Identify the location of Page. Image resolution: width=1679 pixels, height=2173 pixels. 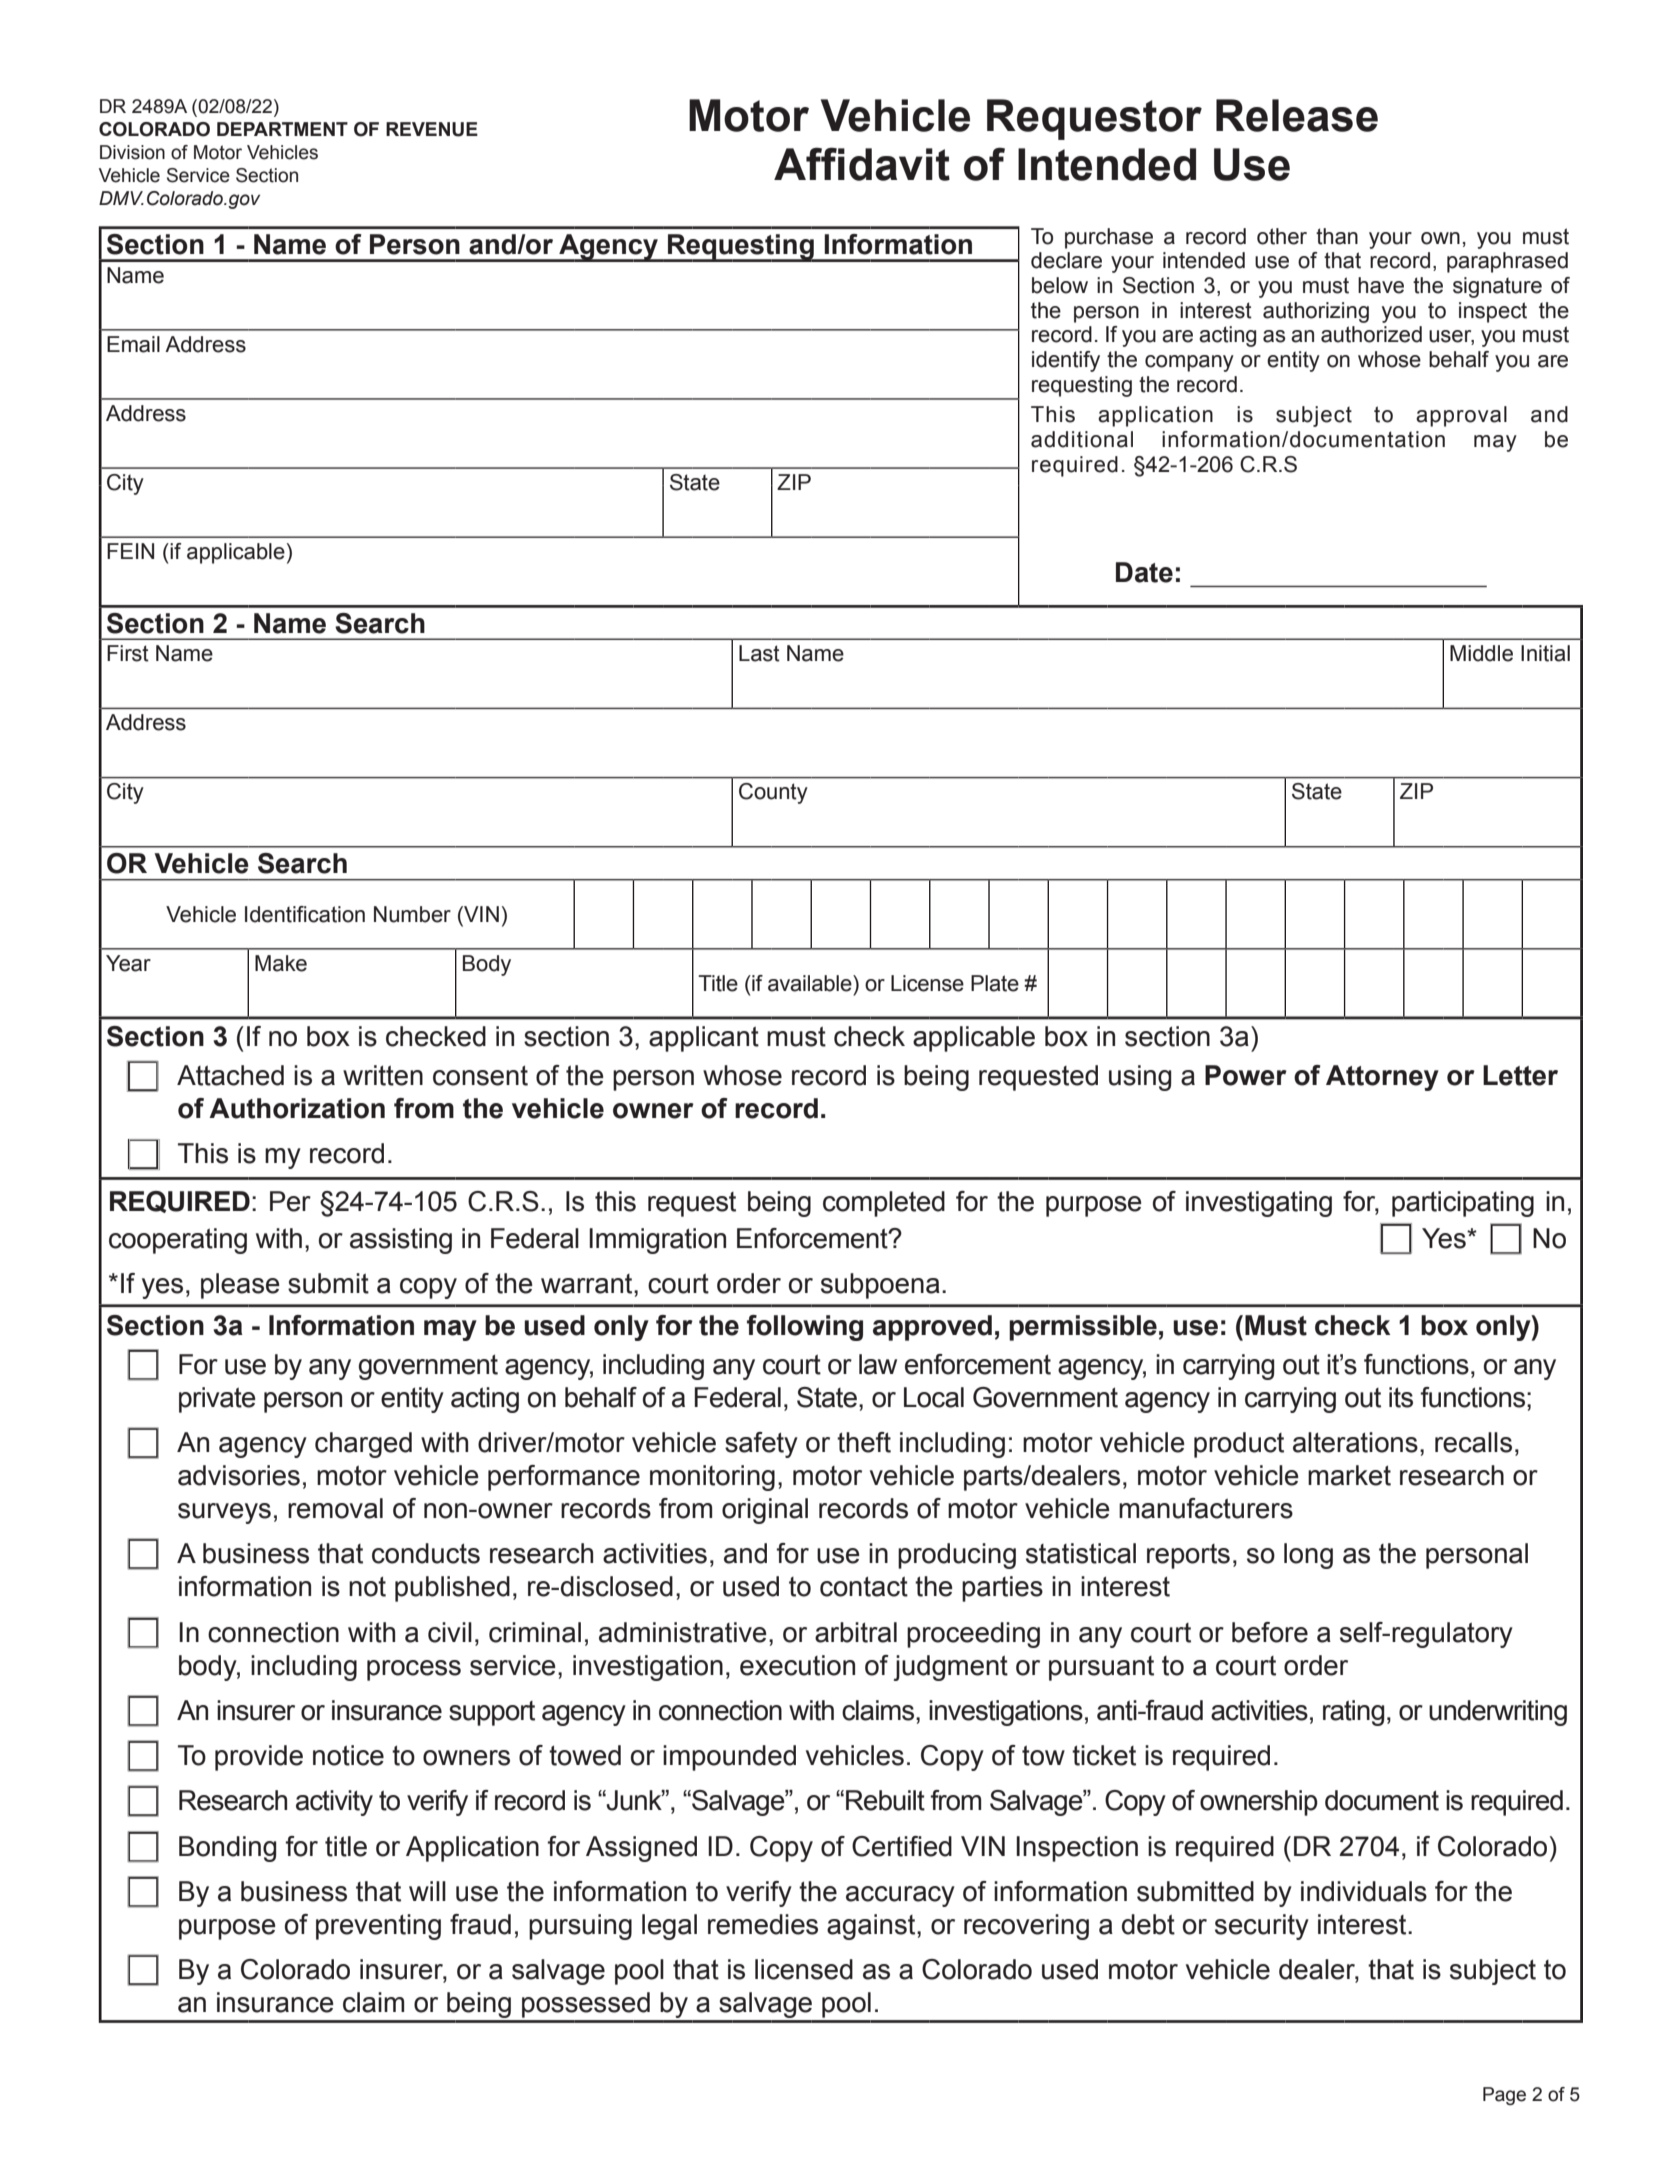
(1504, 2096).
